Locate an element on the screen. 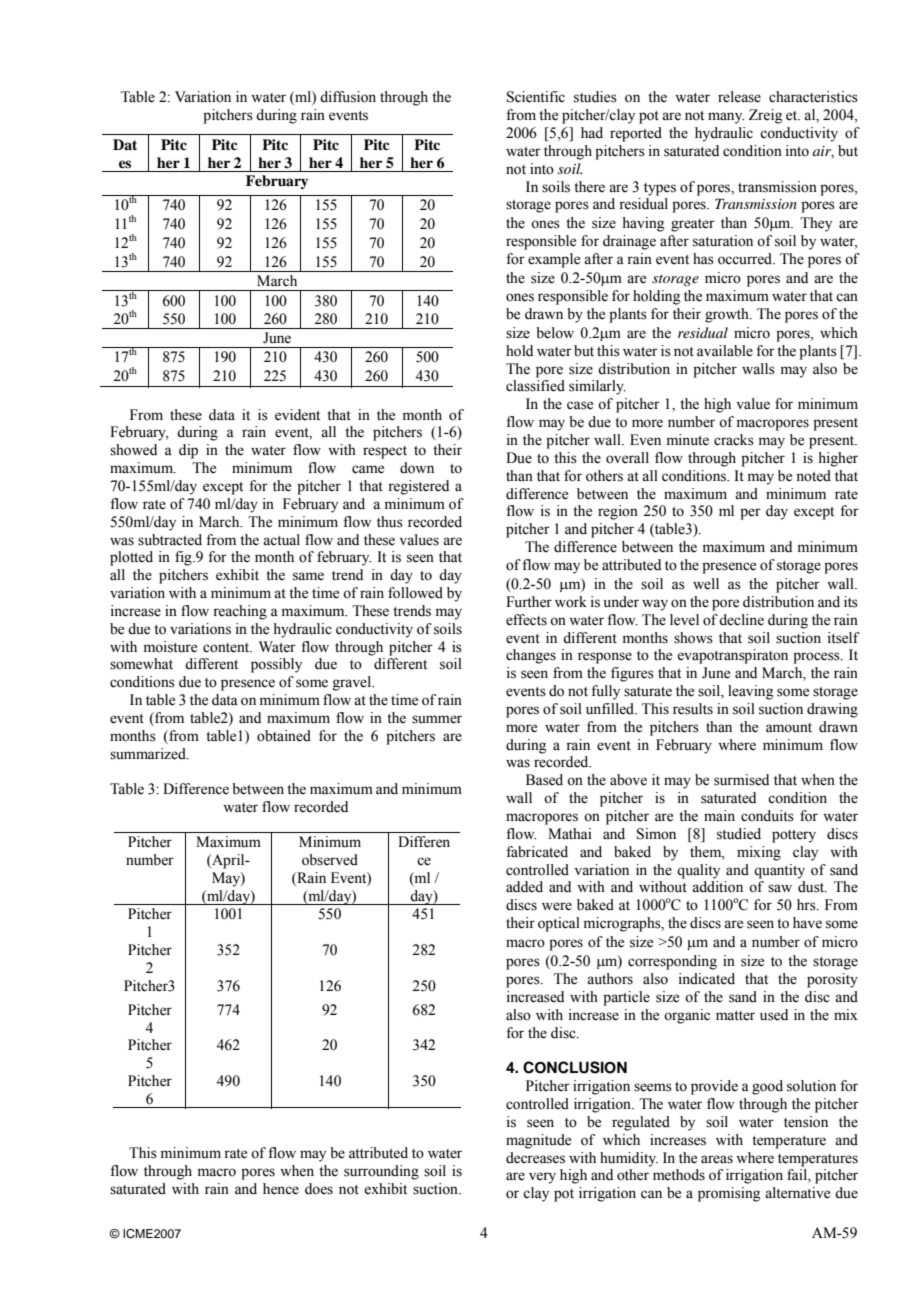  hence is located at coordinates (281, 1189).
